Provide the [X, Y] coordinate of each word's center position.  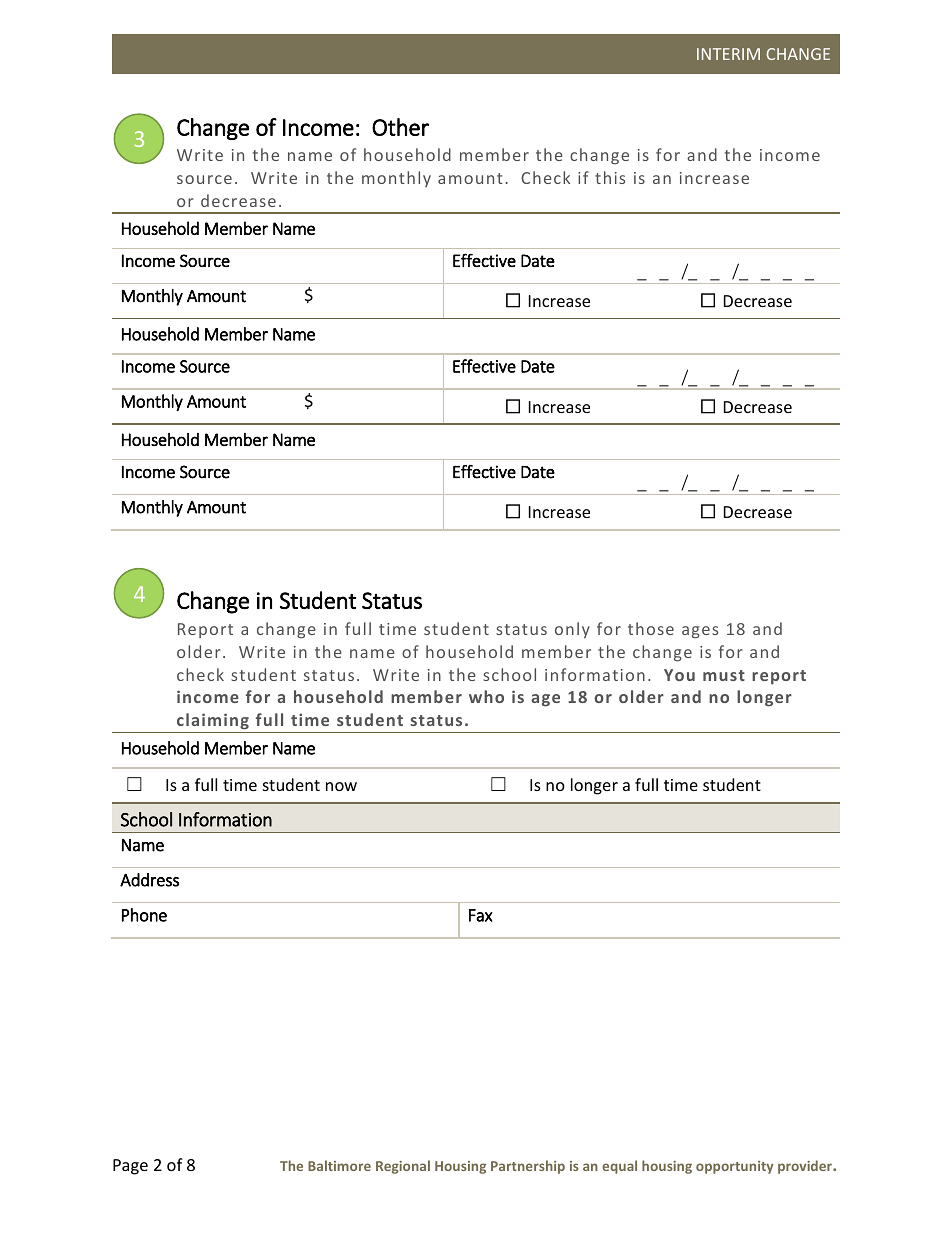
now [341, 786]
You [679, 675]
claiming [213, 723]
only [572, 630]
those [651, 628]
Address [149, 880]
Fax [481, 915]
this [610, 177]
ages [700, 632]
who [486, 696]
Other [400, 127]
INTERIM [728, 54]
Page [130, 1167]
